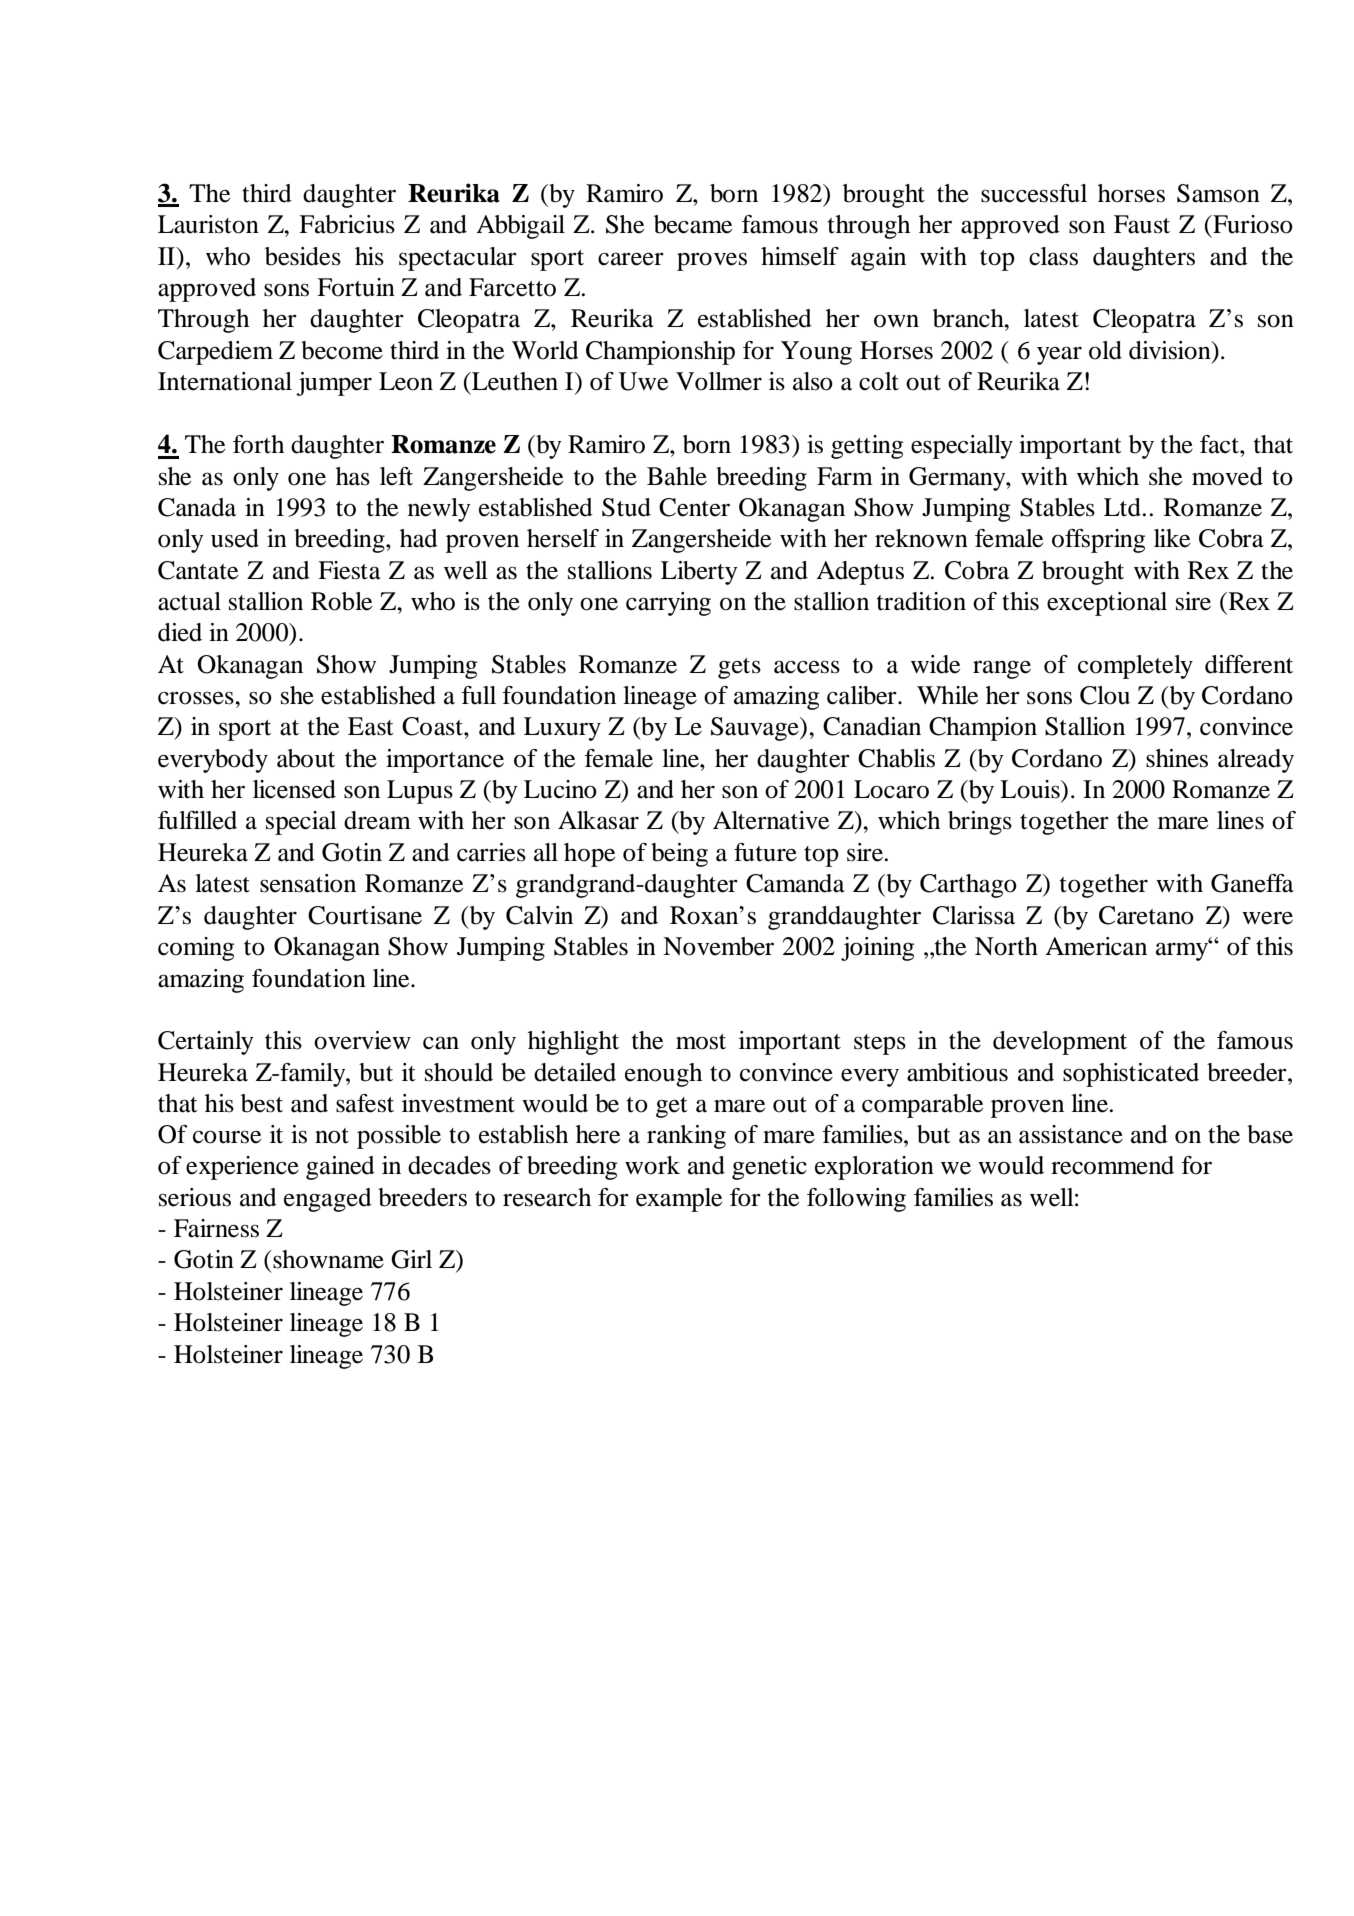  What do you see at coordinates (679, 1200) in the image?
I see `example` at bounding box center [679, 1200].
